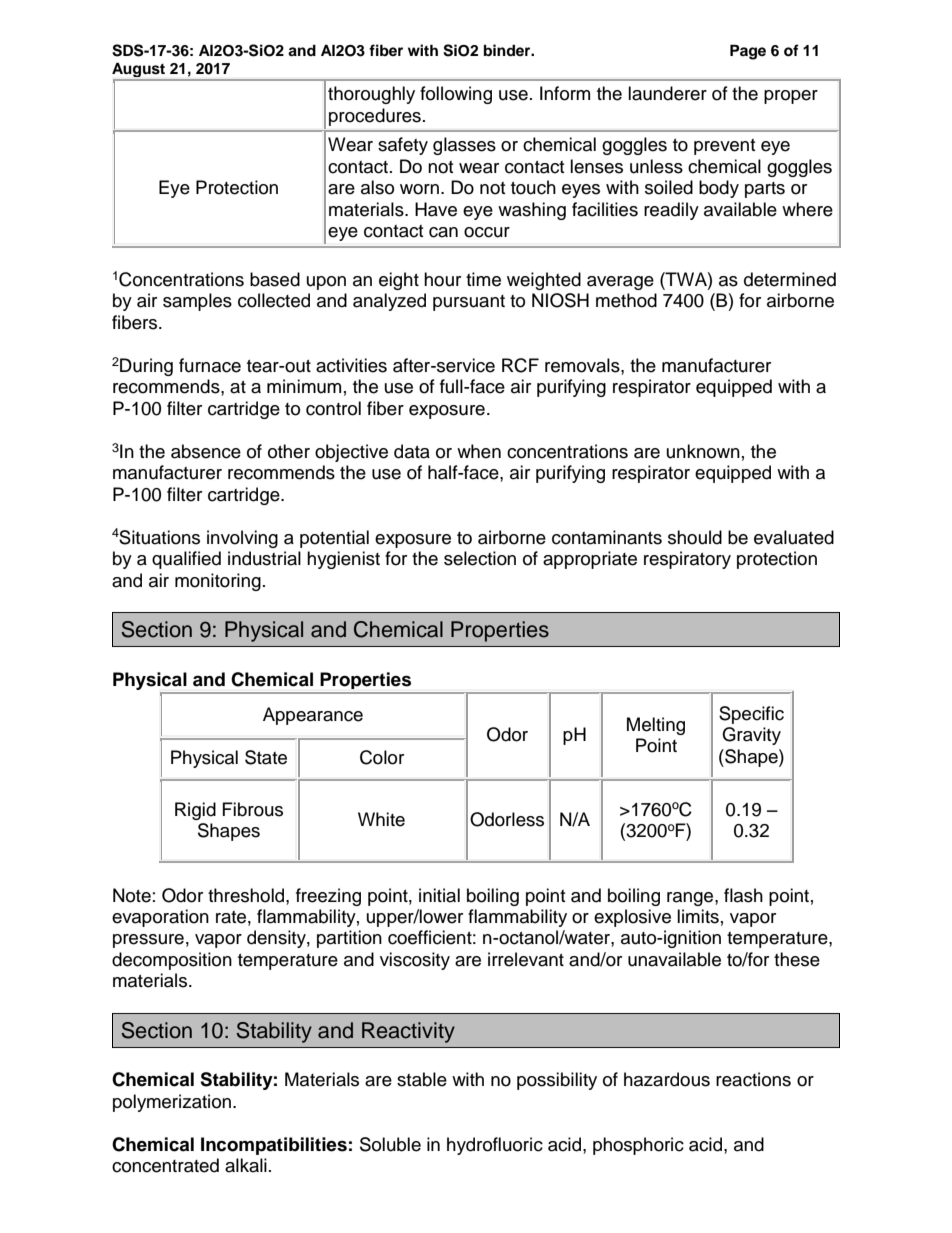  What do you see at coordinates (422, 1079) in the screenshot?
I see `stable` at bounding box center [422, 1079].
